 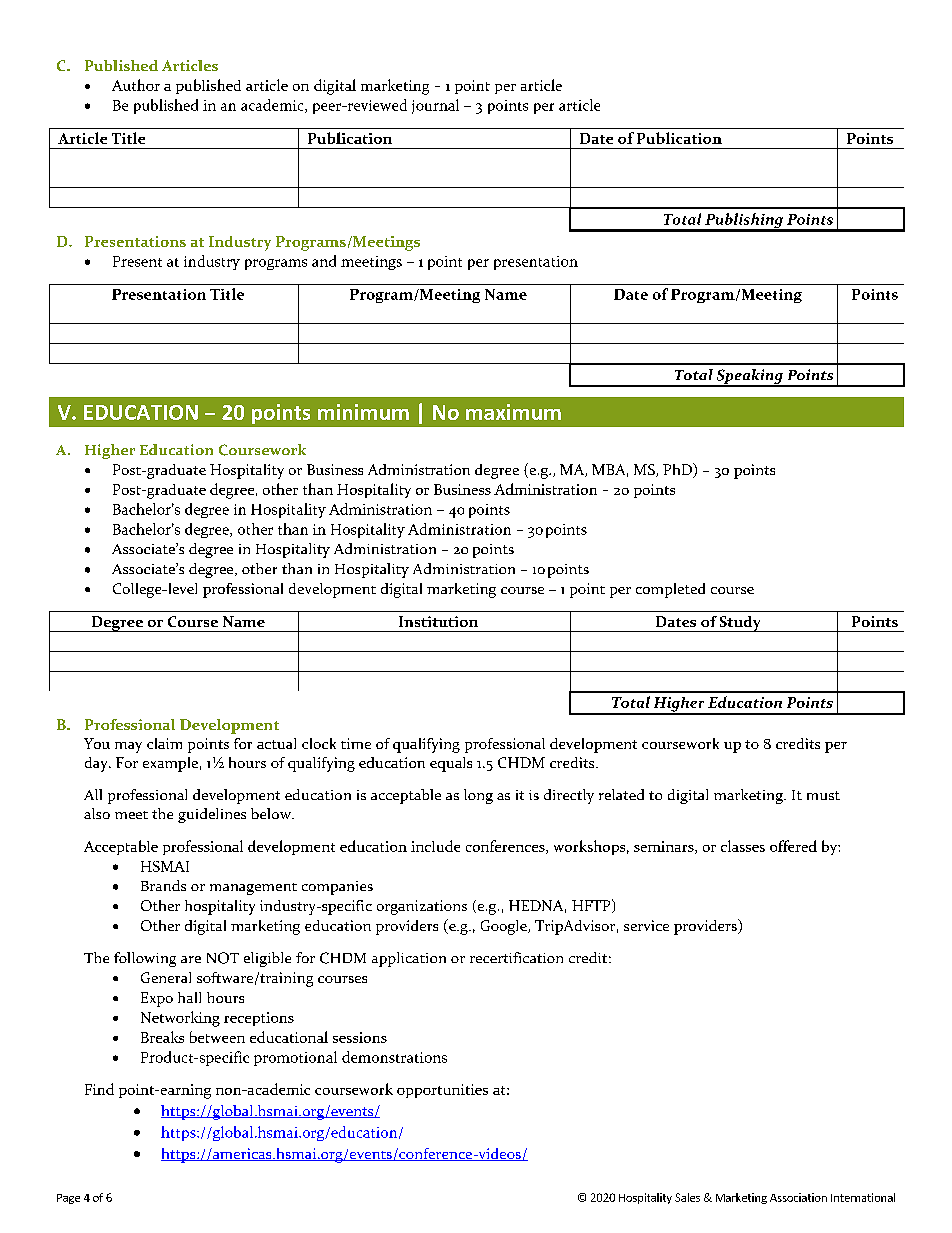 What do you see at coordinates (749, 378) in the screenshot?
I see `Speaking` at bounding box center [749, 378].
